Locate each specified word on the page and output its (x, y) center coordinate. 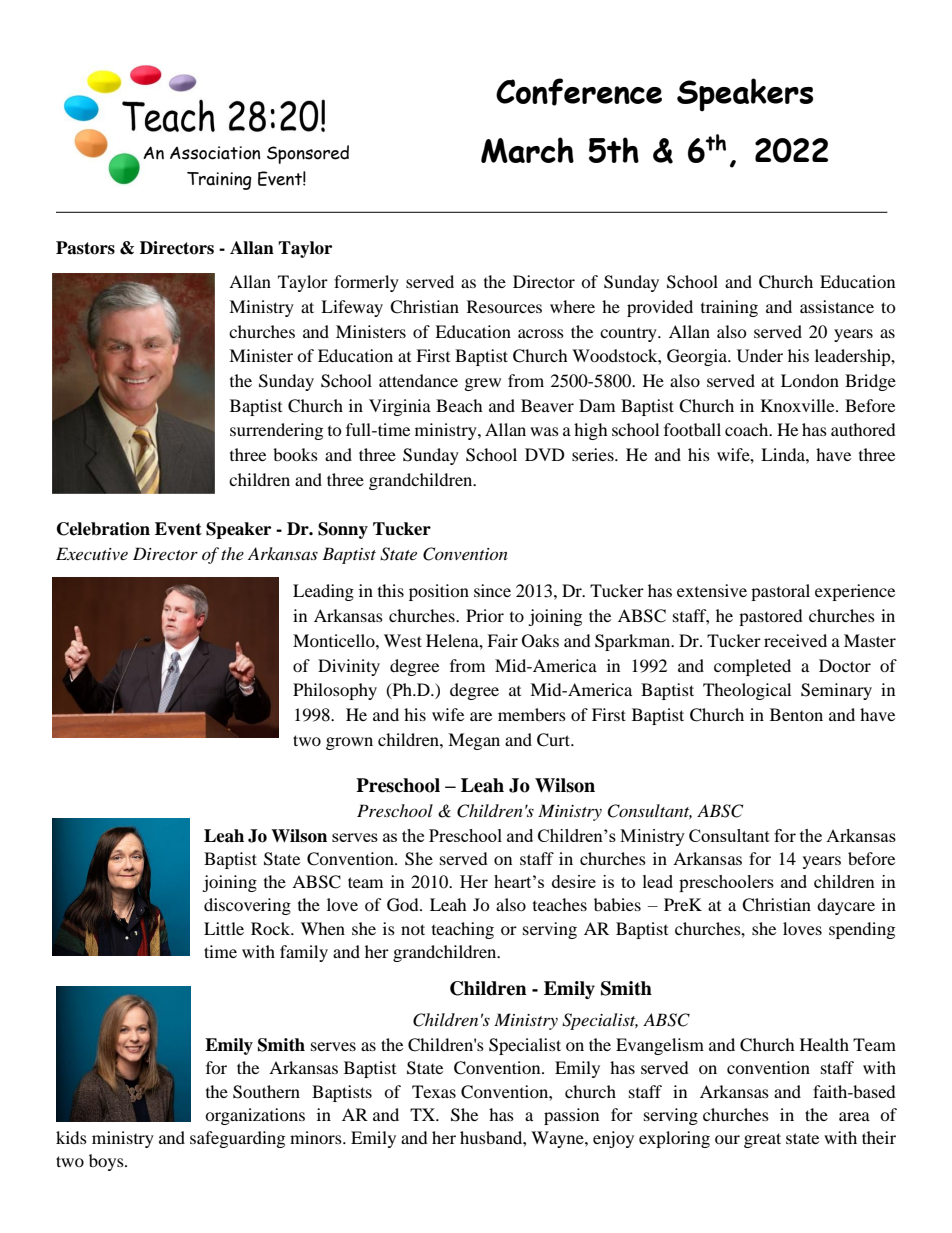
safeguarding (237, 1139)
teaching (463, 930)
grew (483, 384)
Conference (579, 92)
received (795, 640)
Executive (92, 553)
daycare (846, 906)
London (810, 380)
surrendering (276, 431)
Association (215, 153)
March (527, 150)
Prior (485, 615)
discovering (247, 906)
